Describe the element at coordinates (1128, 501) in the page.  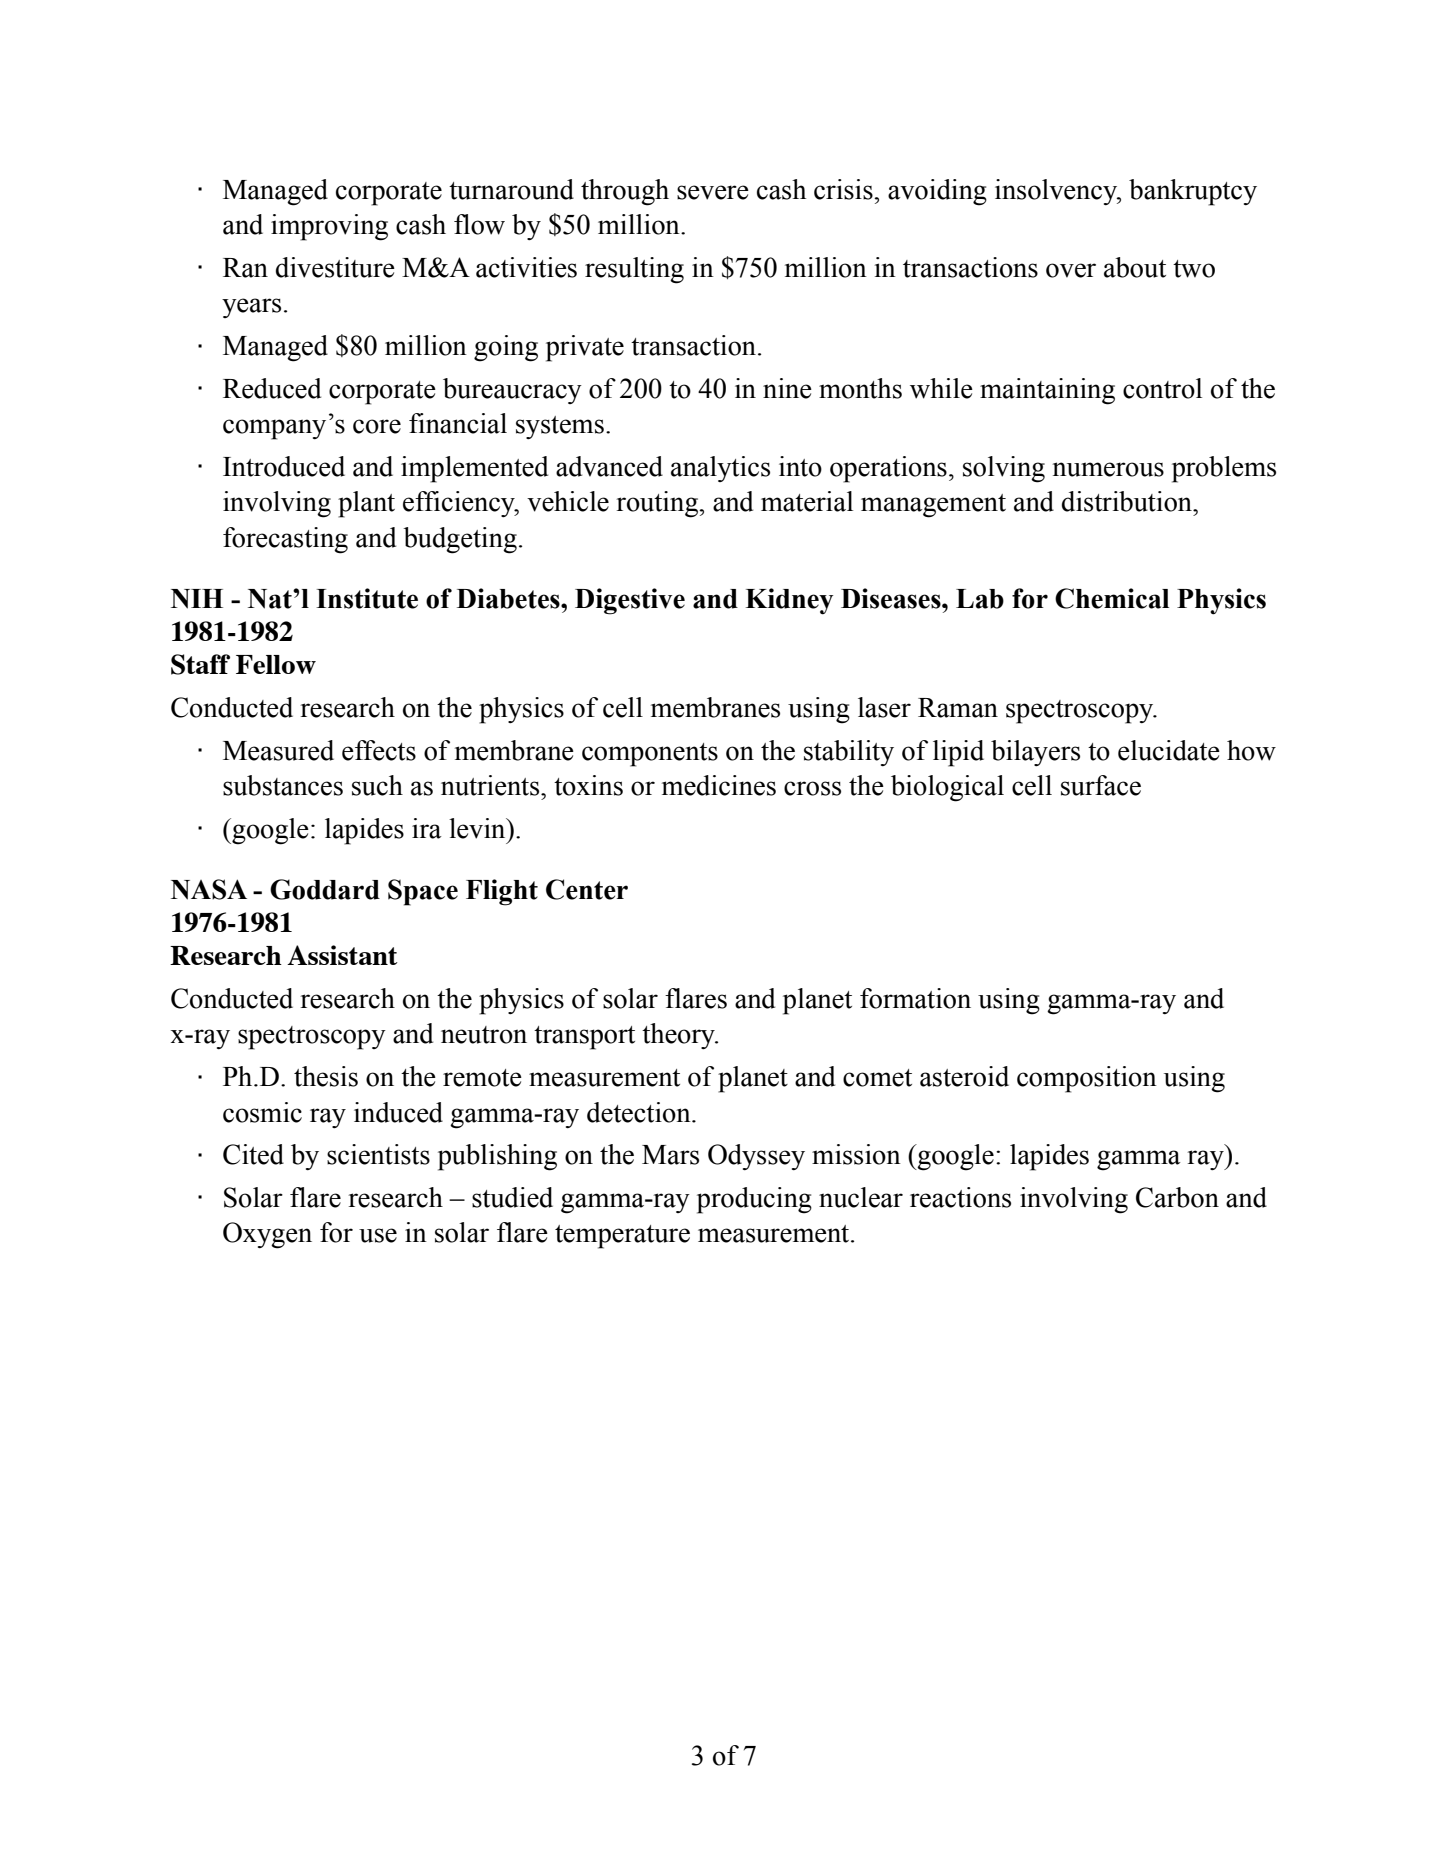
I see `distribution` at that location.
